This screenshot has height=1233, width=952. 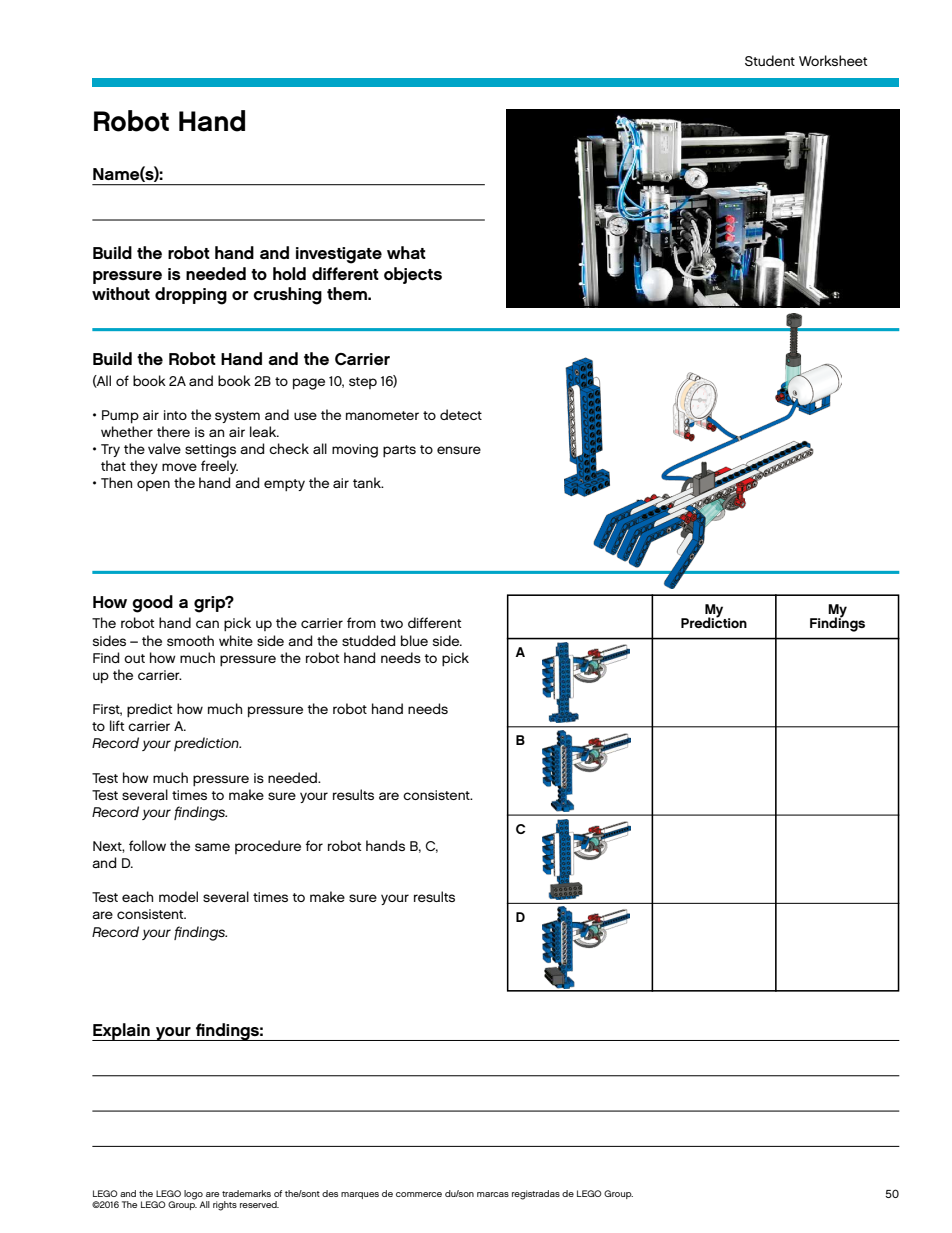 What do you see at coordinates (190, 640) in the screenshot?
I see `smooth` at bounding box center [190, 640].
